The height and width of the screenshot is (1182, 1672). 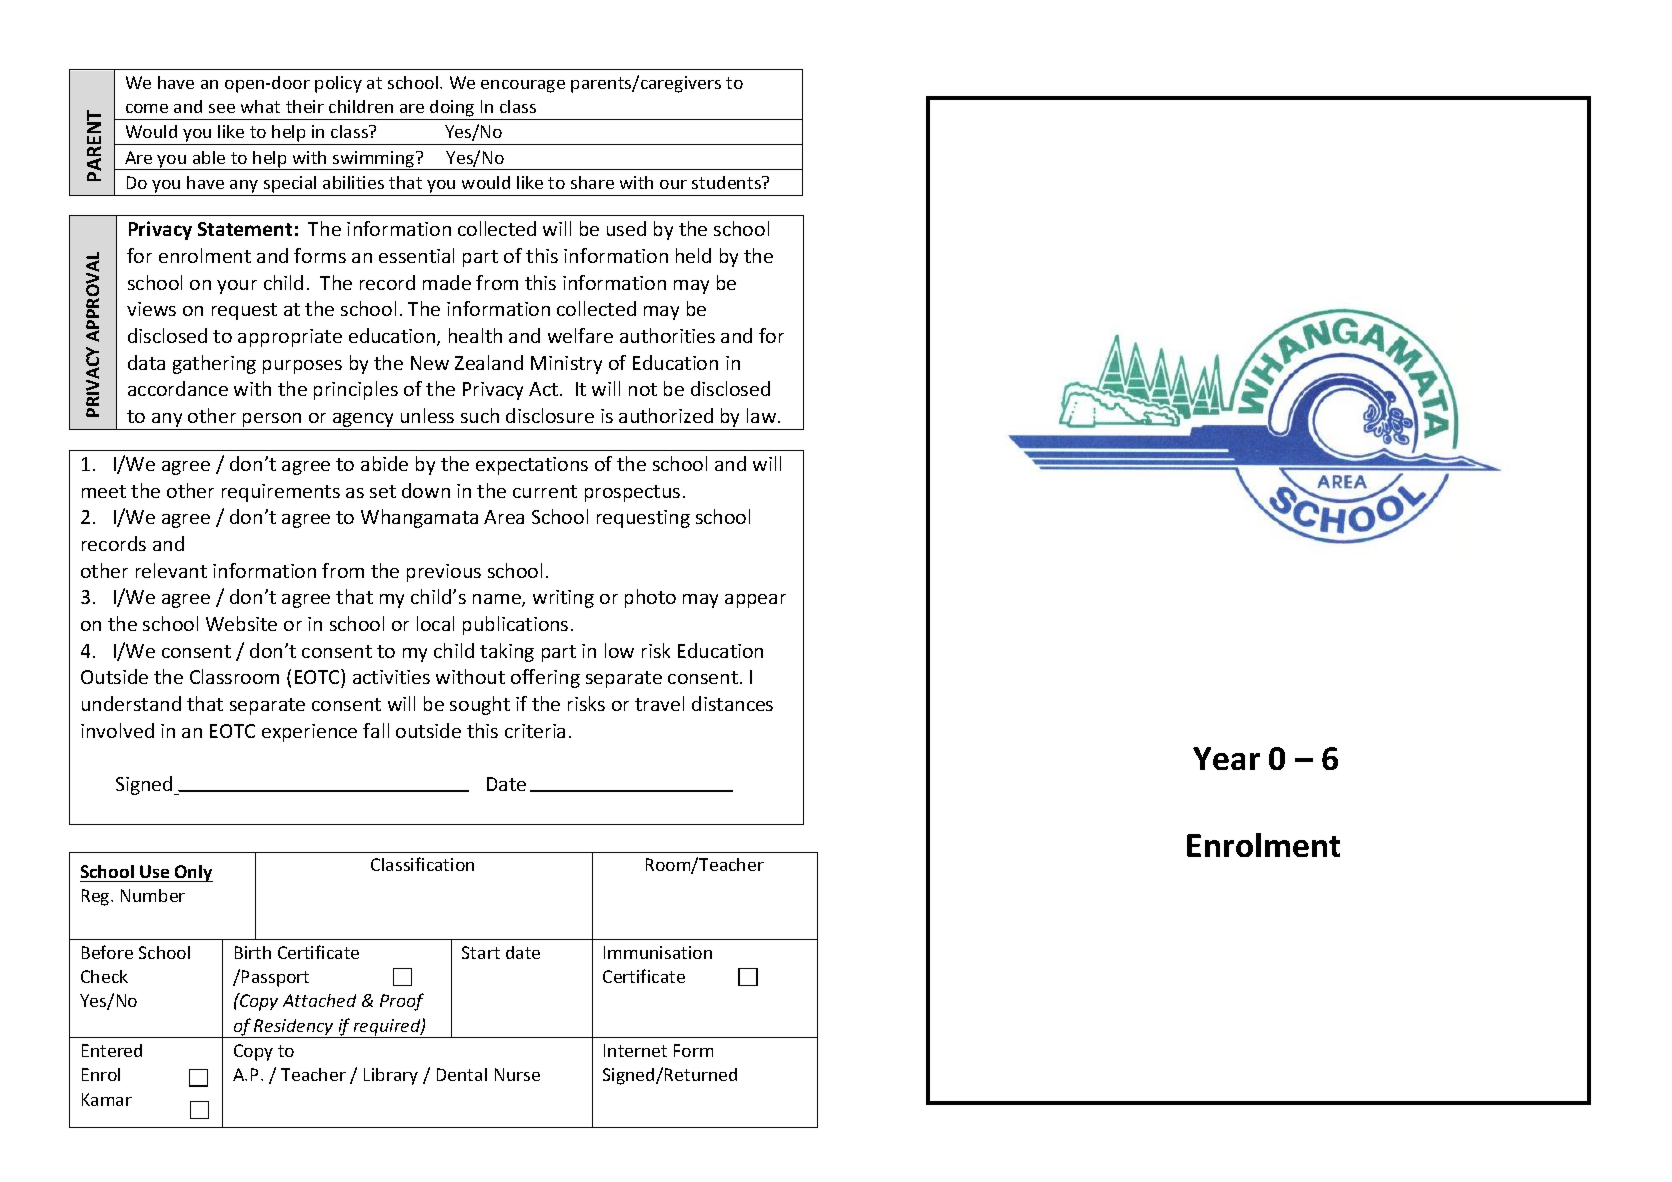 What do you see at coordinates (693, 255) in the screenshot?
I see `held` at bounding box center [693, 255].
